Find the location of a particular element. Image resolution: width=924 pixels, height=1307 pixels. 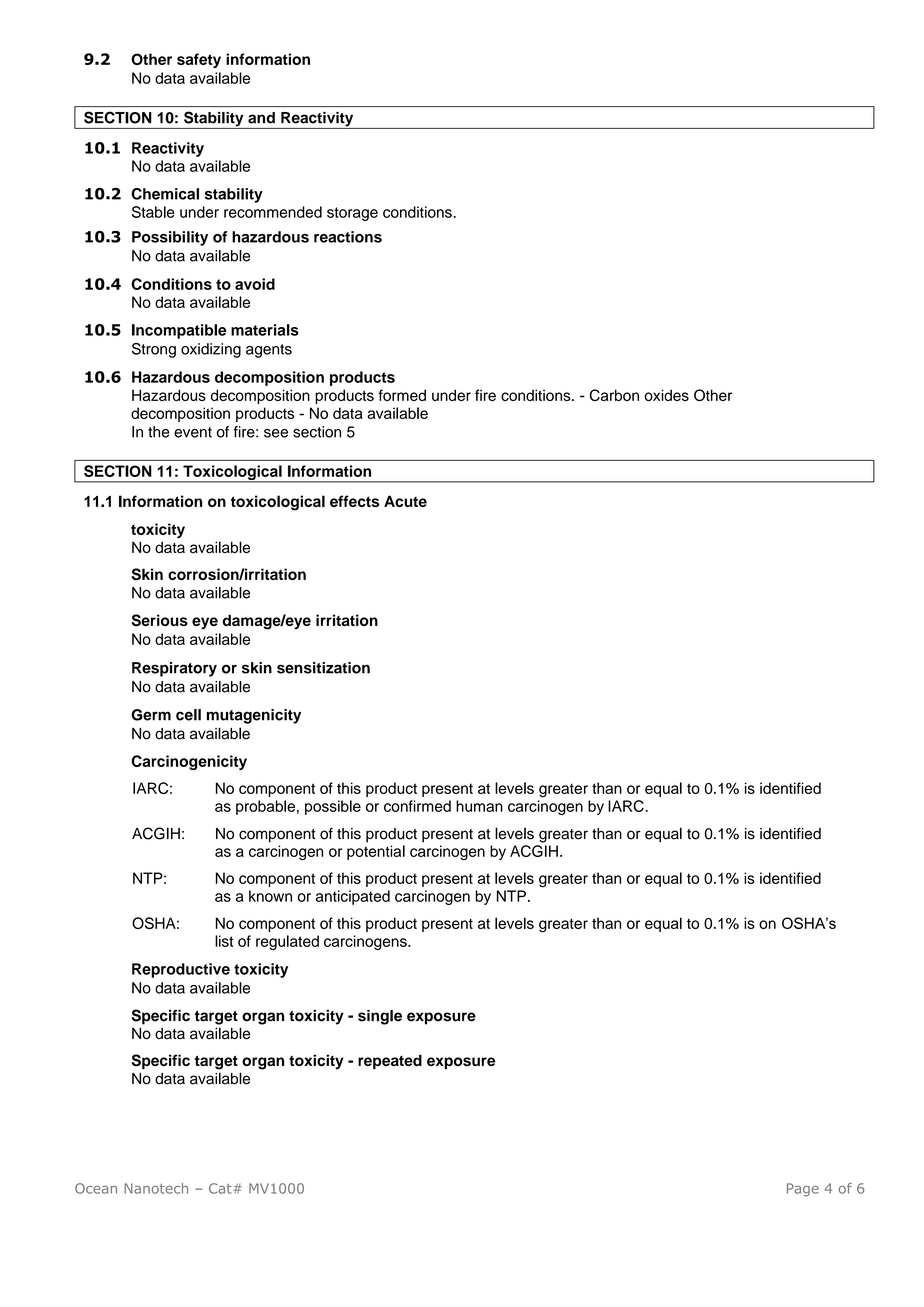

oxides is located at coordinates (666, 395).
